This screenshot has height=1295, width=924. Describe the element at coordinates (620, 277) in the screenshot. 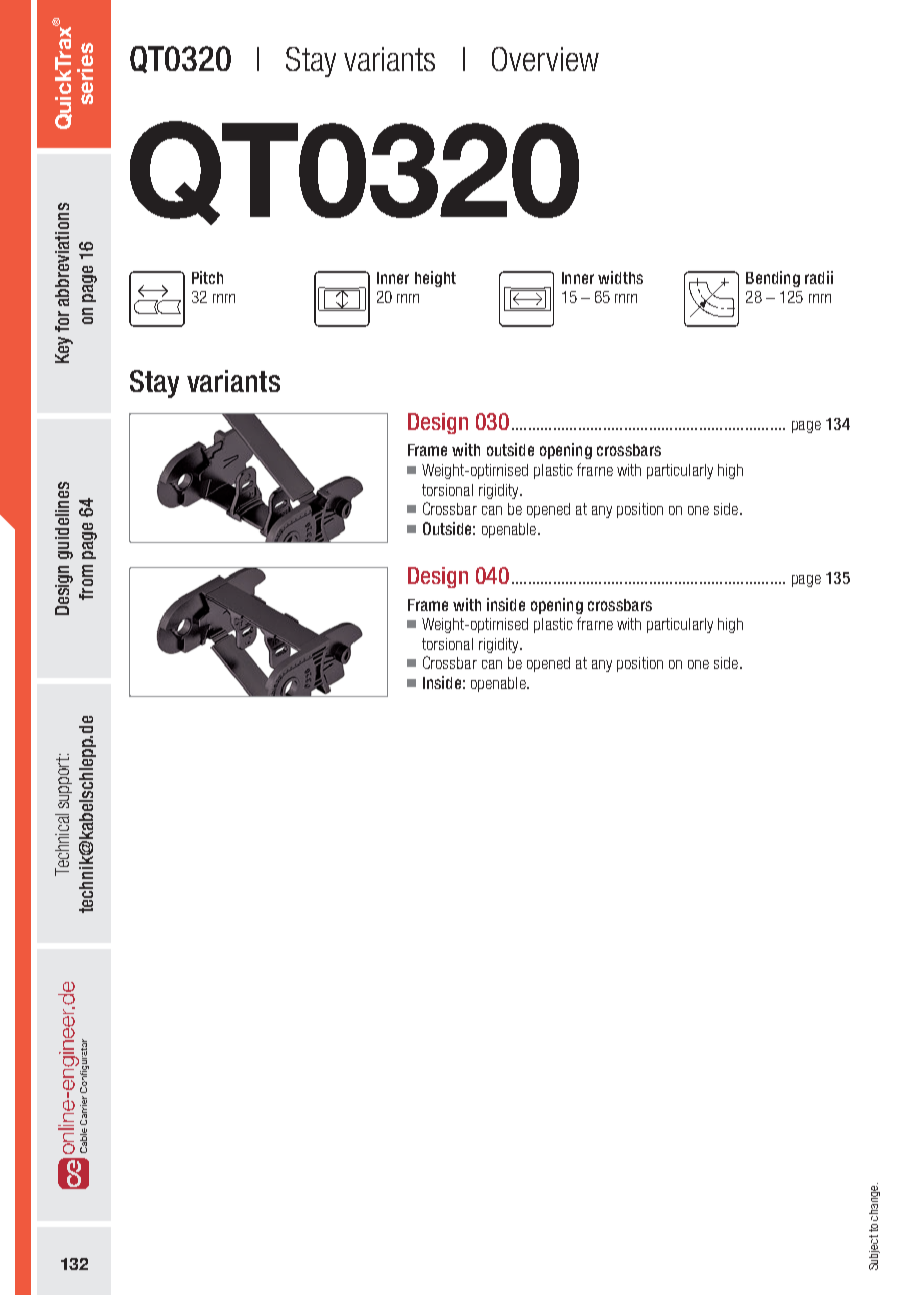

I see `widths` at that location.
